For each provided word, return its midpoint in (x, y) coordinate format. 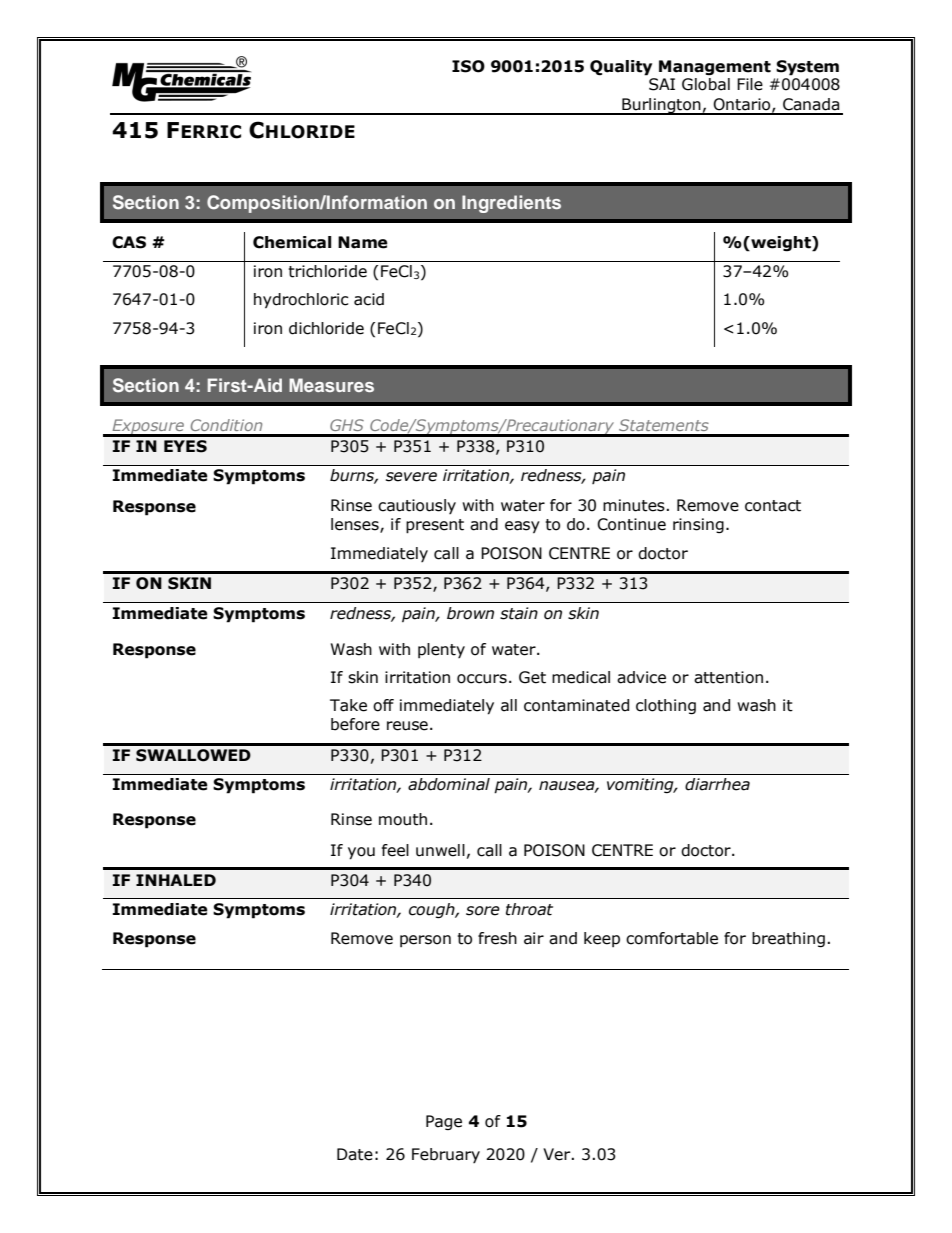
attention (728, 677)
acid (369, 299)
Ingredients (511, 204)
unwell (440, 850)
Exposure (148, 428)
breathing (788, 939)
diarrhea (717, 784)
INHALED (176, 880)
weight (781, 243)
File (750, 84)
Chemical (292, 242)
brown (470, 613)
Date (355, 1154)
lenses (356, 525)
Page (444, 1122)
